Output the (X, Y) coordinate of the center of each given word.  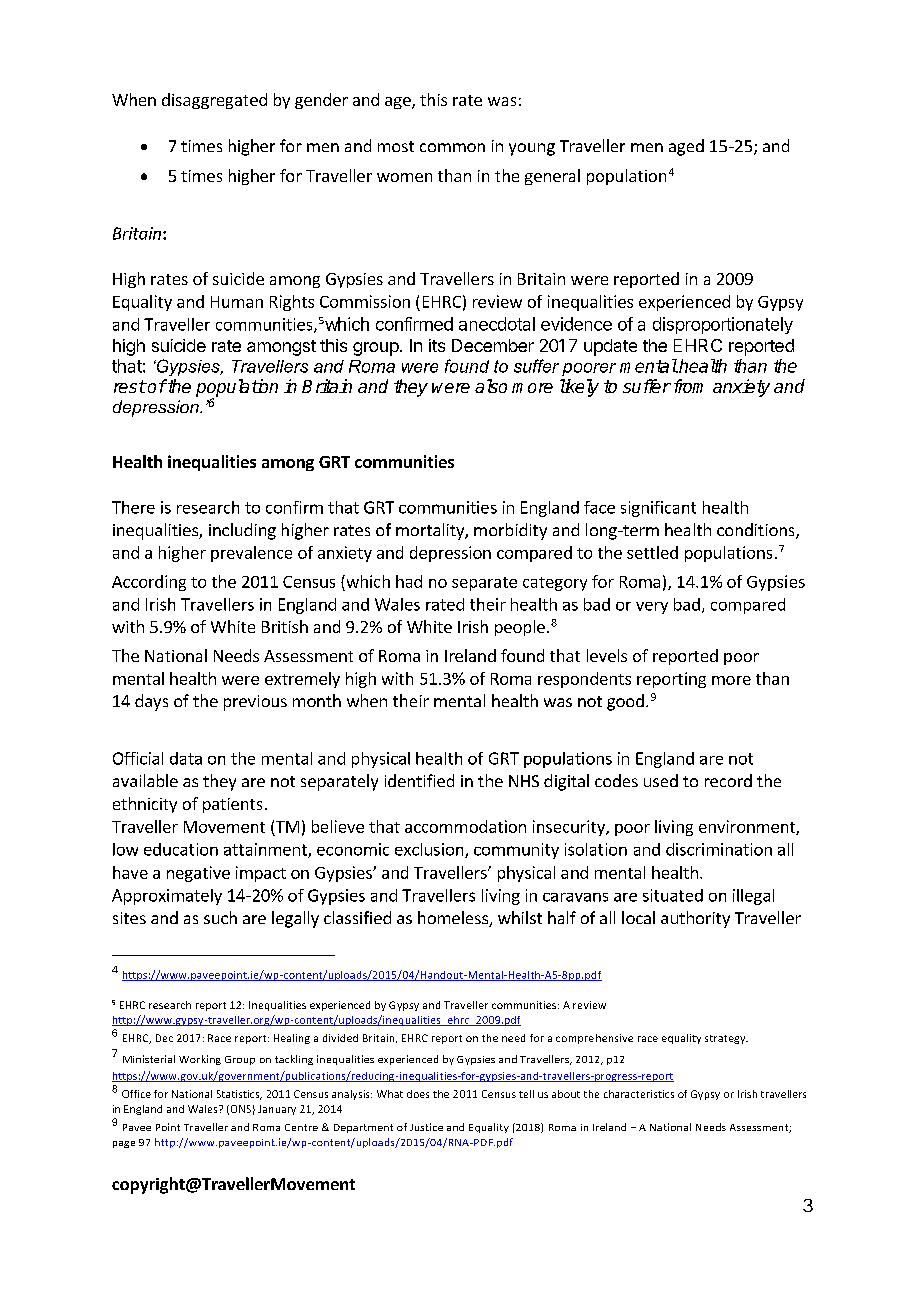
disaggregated (214, 101)
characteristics (639, 1094)
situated (673, 895)
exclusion (430, 850)
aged (686, 147)
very (652, 608)
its (437, 345)
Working (200, 1060)
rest (130, 386)
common (452, 147)
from (688, 386)
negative (198, 874)
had (409, 581)
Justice (426, 1127)
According (149, 583)
